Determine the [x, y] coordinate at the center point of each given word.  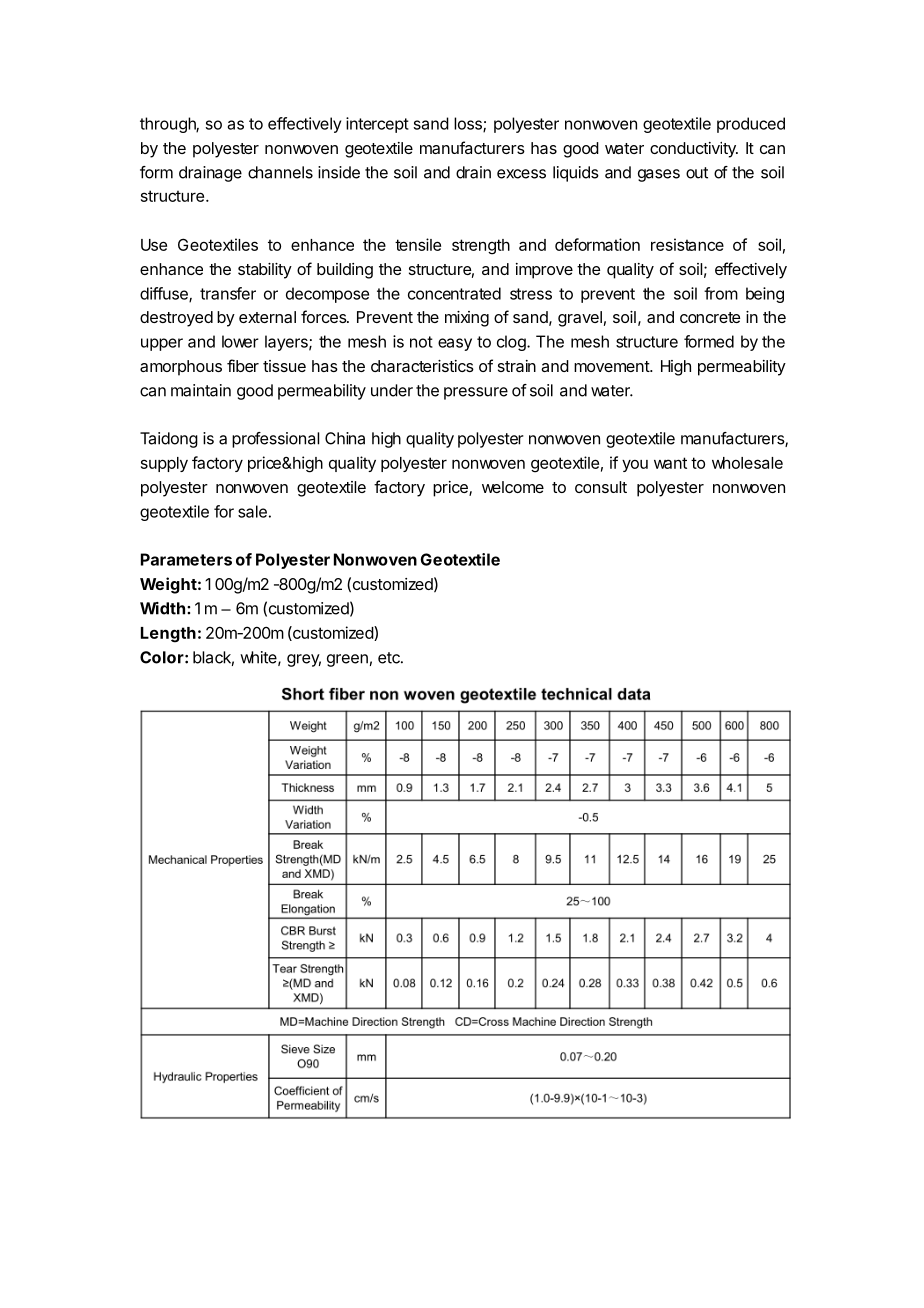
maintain [201, 390]
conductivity [694, 150]
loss [469, 124]
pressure [476, 393]
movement [612, 366]
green [347, 660]
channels [280, 172]
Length [168, 635]
